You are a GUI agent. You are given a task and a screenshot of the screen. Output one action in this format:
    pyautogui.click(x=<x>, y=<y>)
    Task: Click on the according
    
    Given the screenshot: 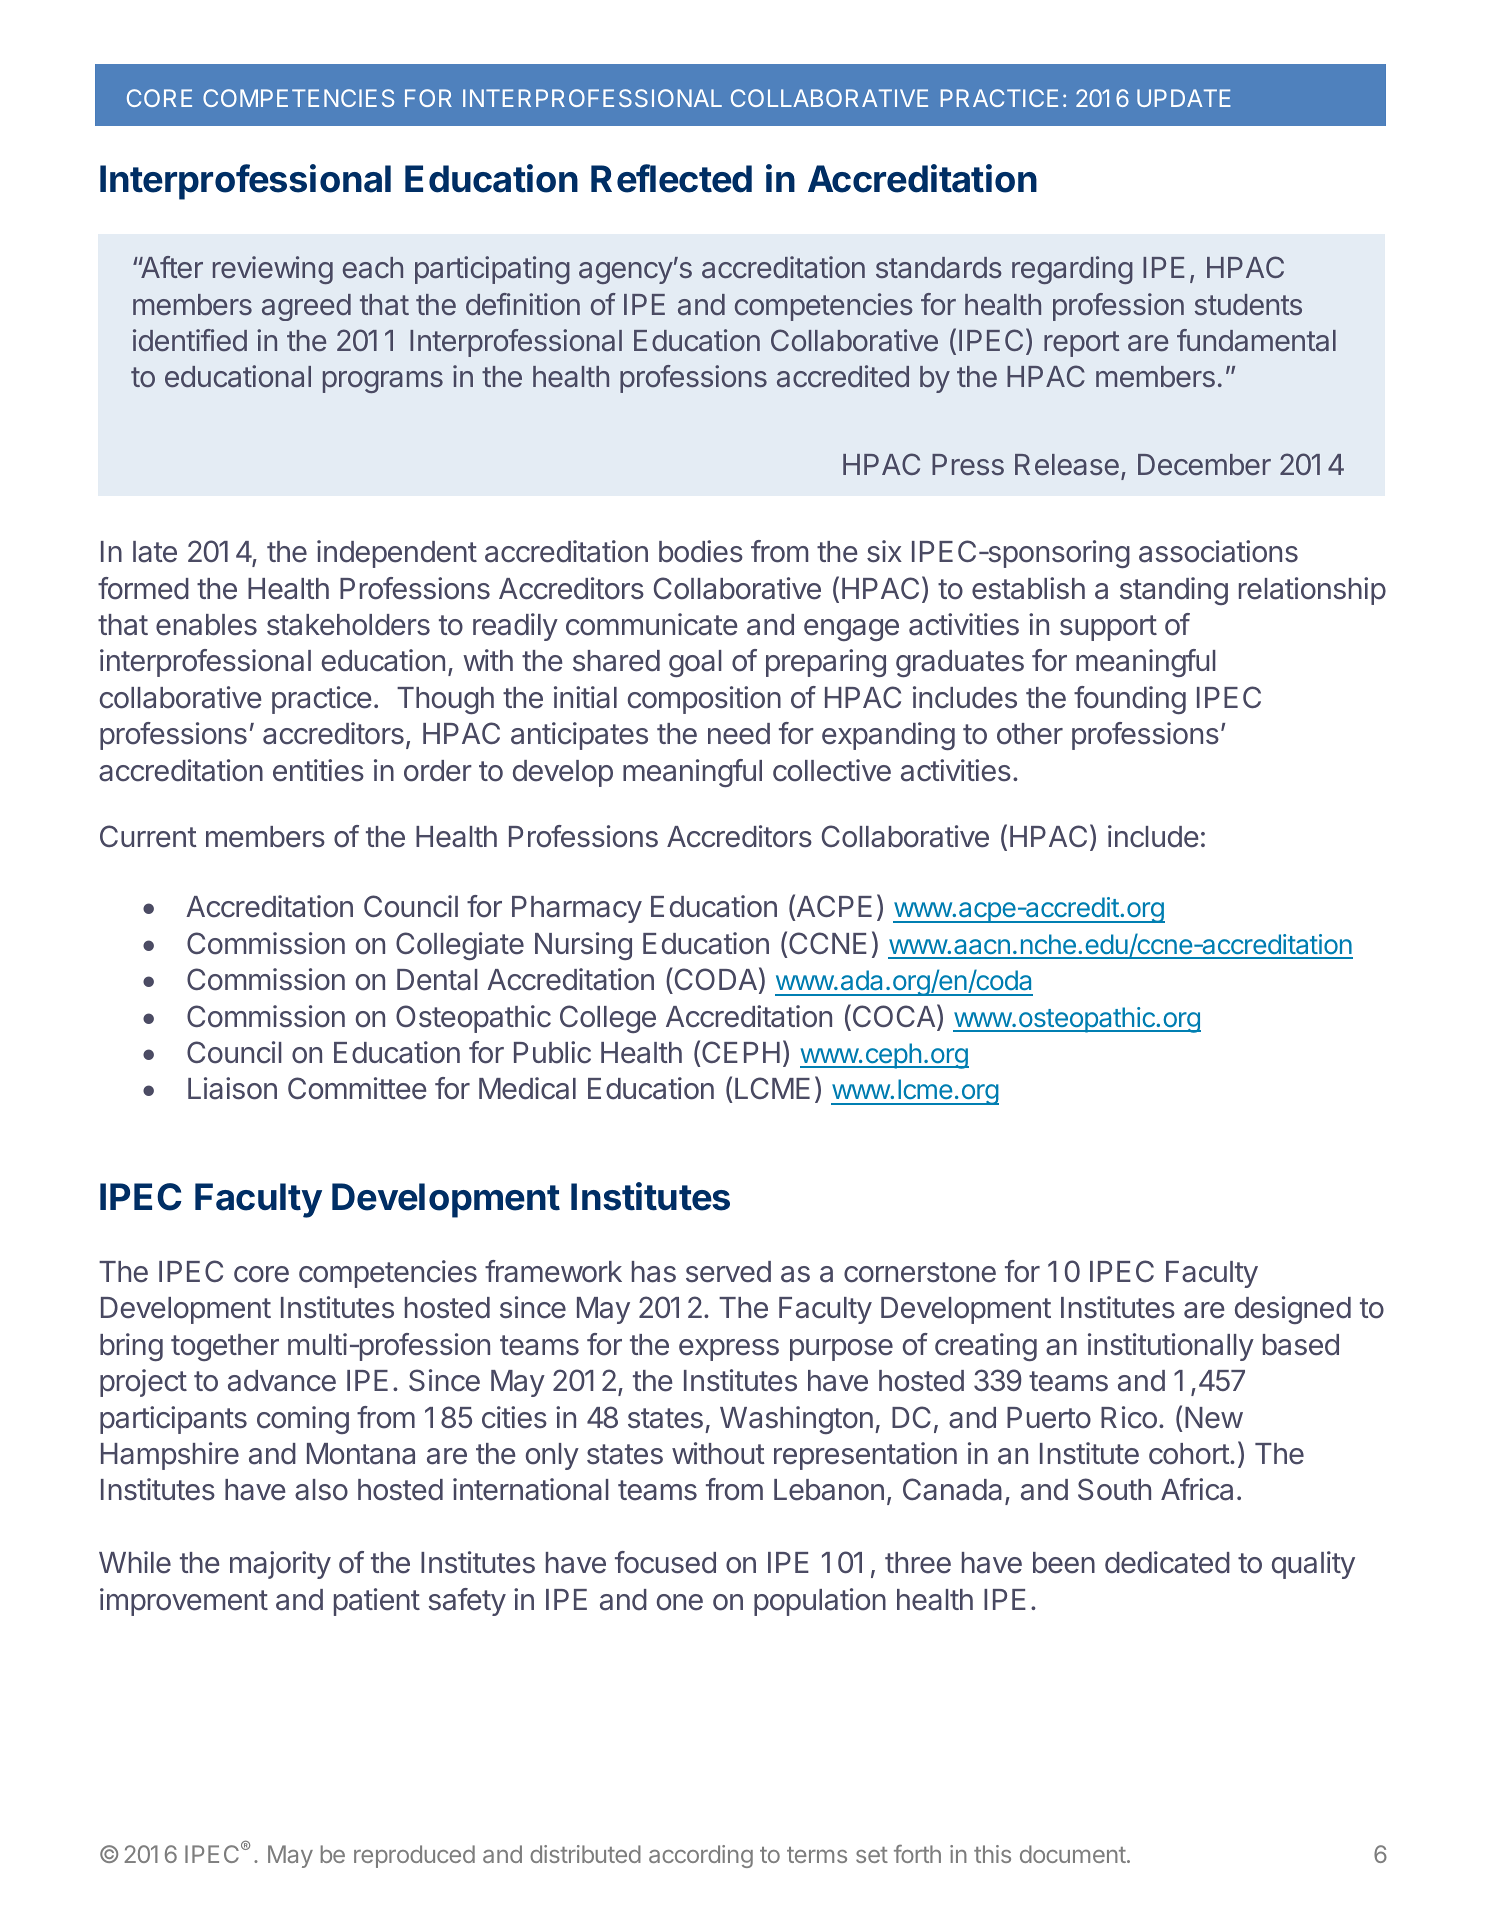 What is the action you would take?
    pyautogui.click(x=701, y=1856)
